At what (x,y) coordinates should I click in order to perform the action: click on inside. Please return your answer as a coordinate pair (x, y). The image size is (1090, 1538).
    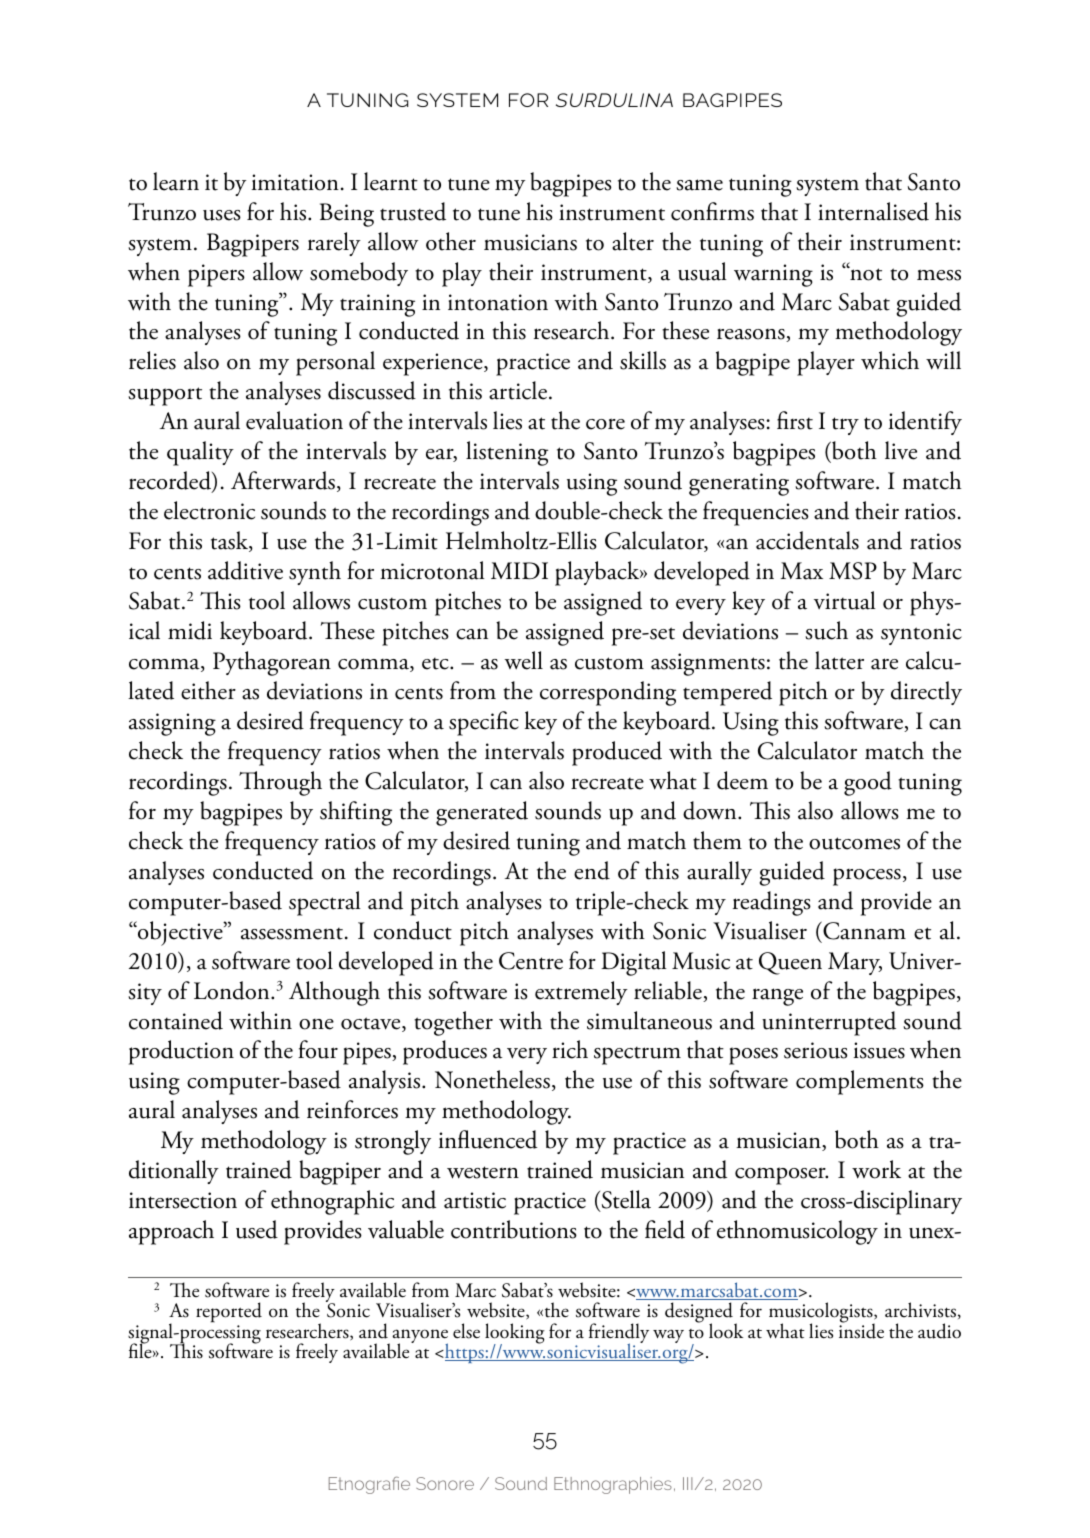
    Looking at the image, I should click on (861, 1330).
